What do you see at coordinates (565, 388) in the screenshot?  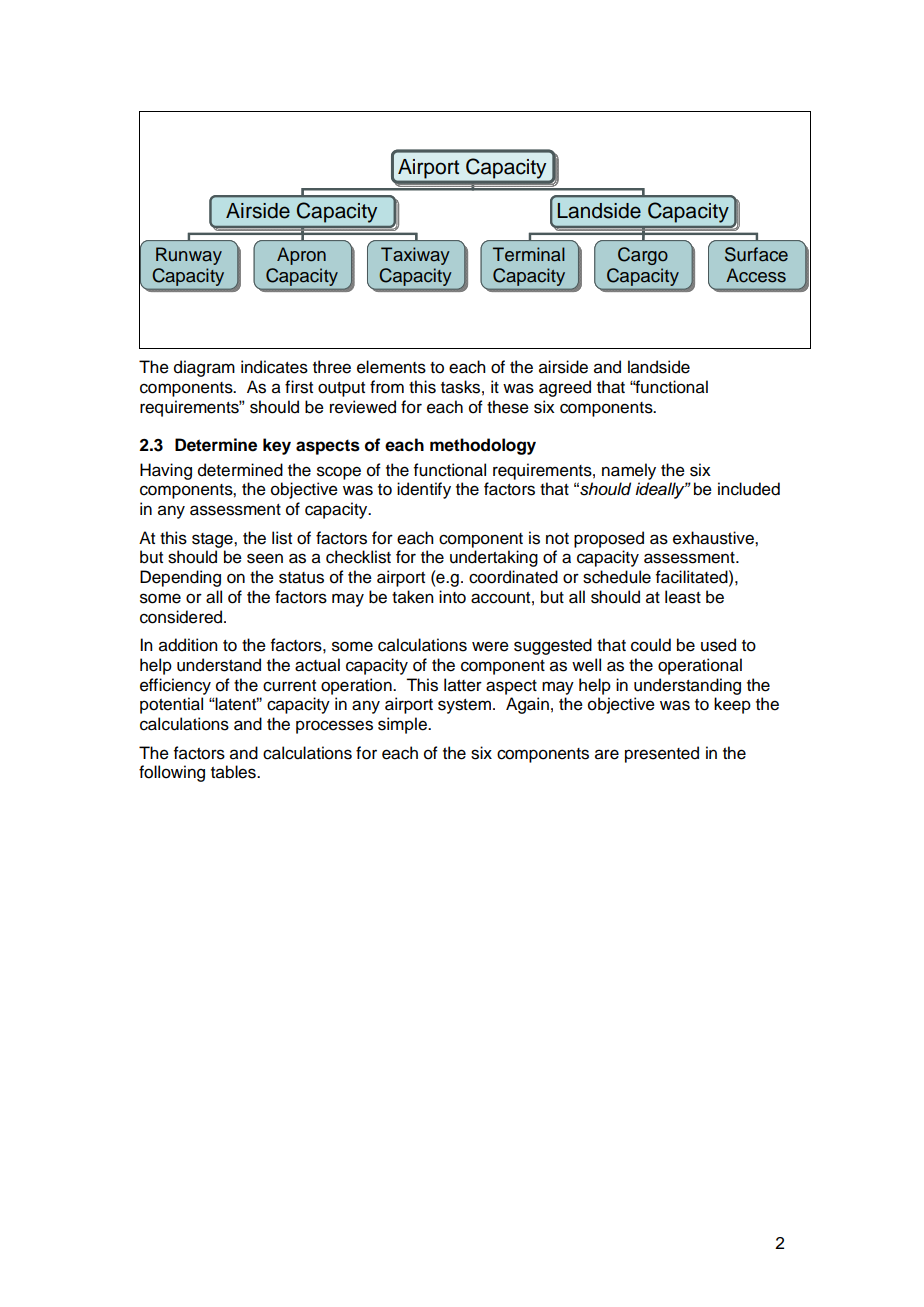 I see `agreed` at bounding box center [565, 388].
